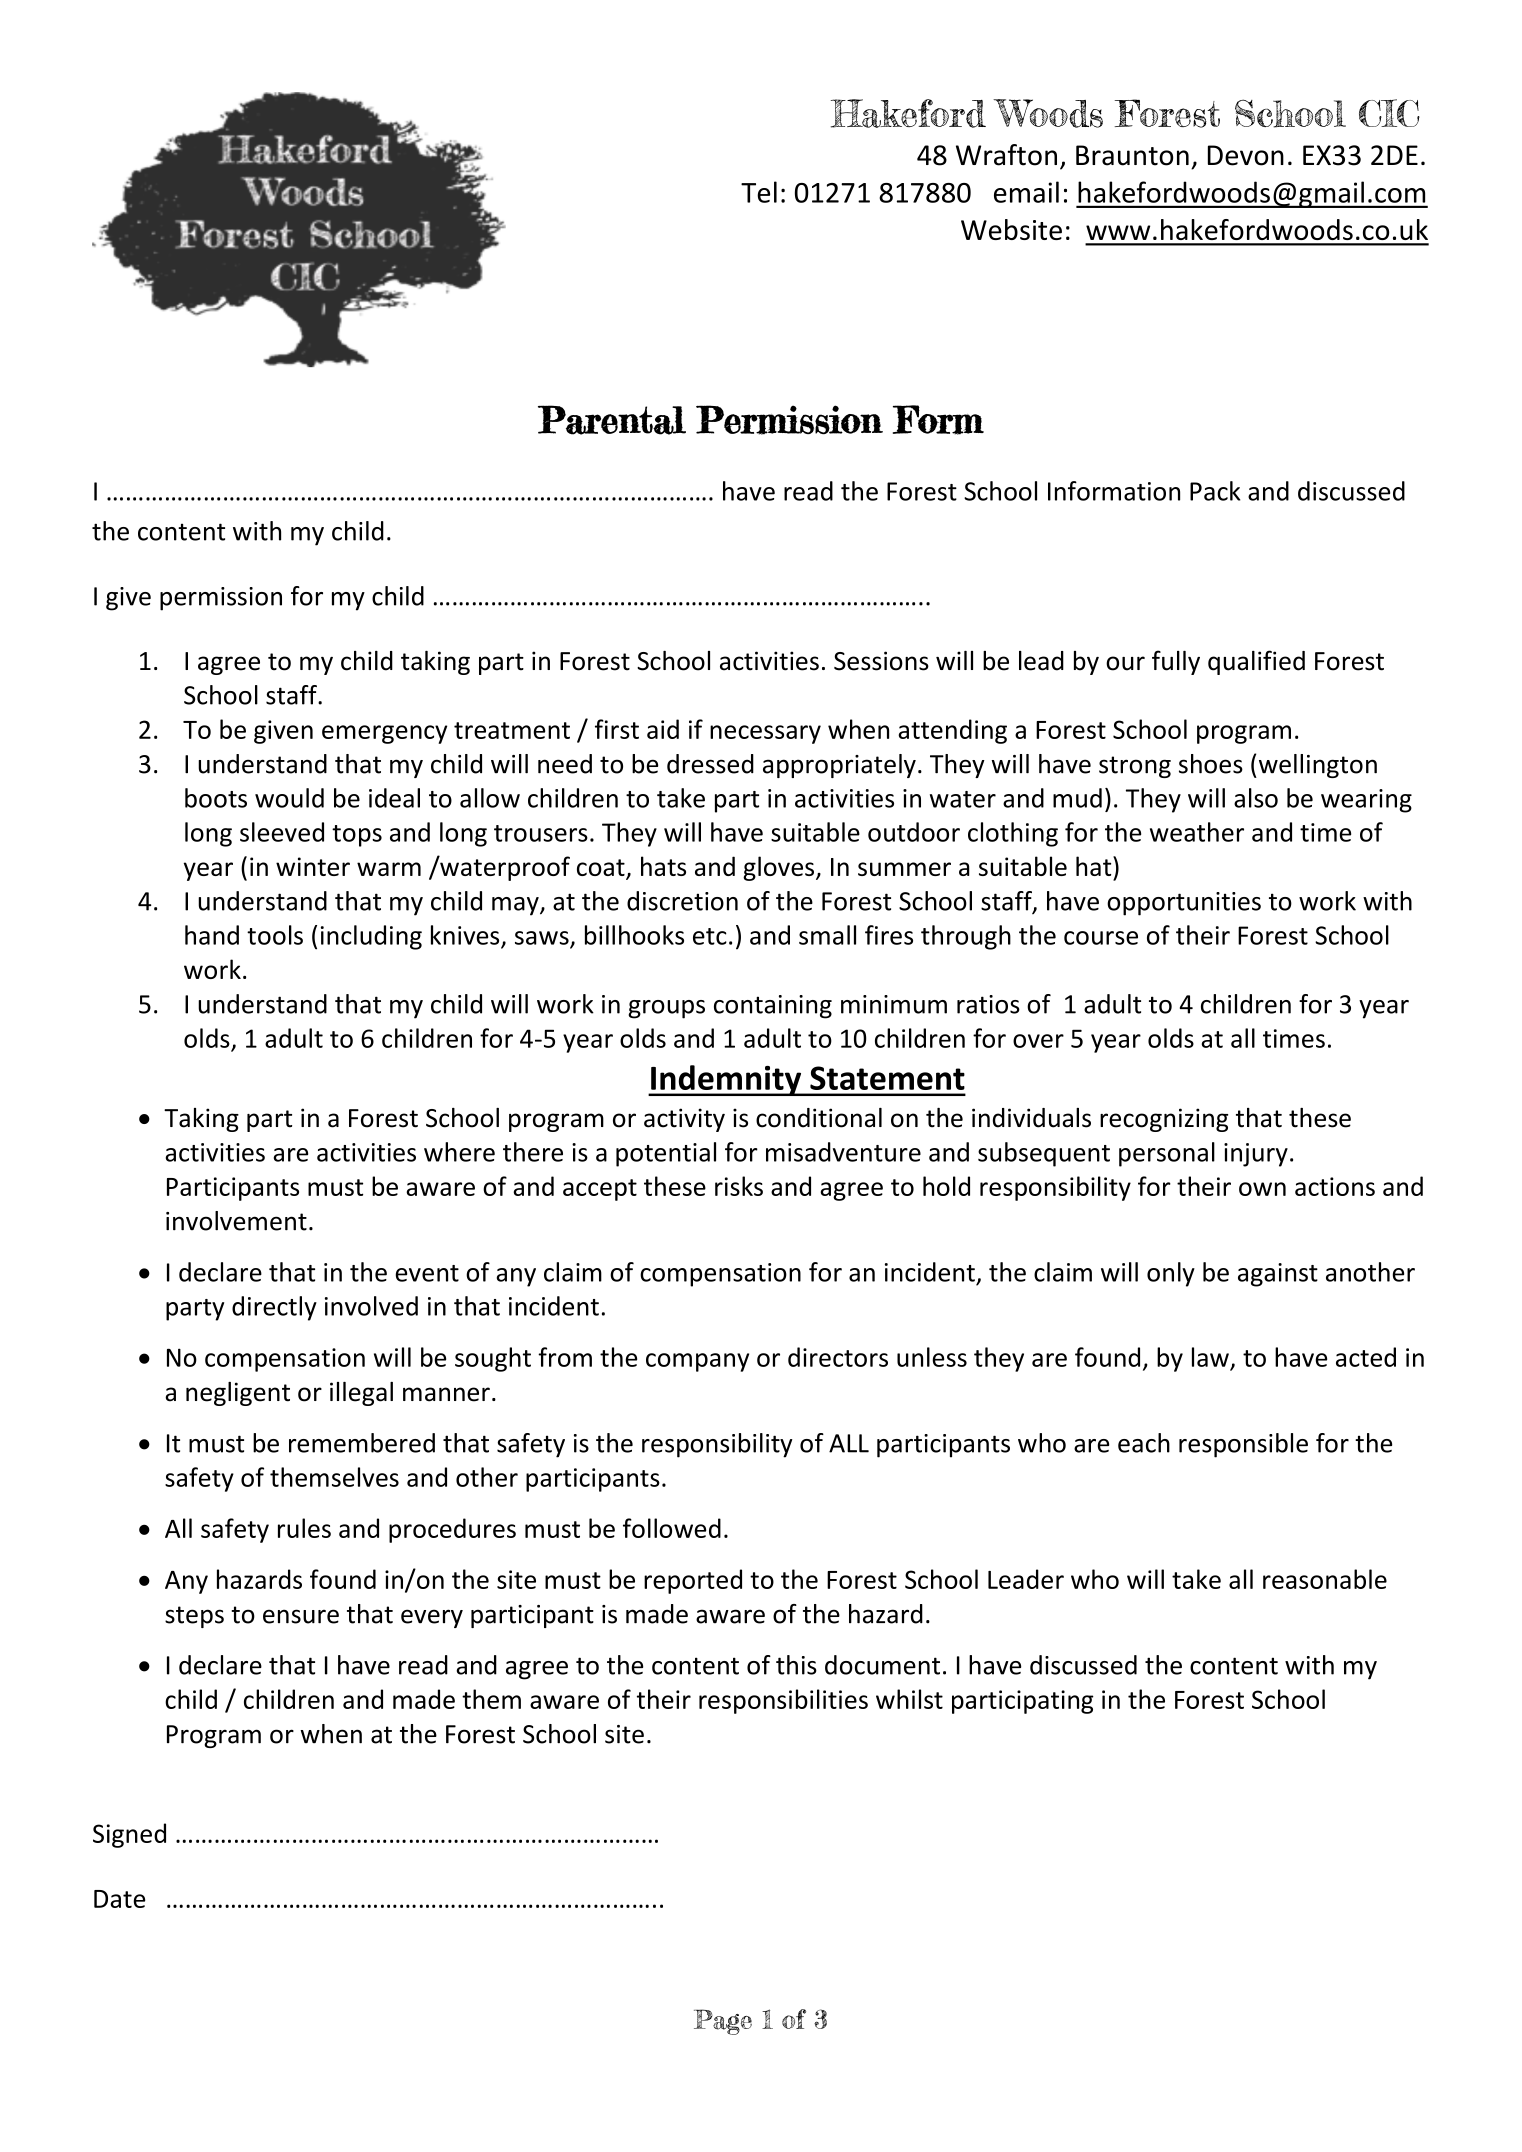 Image resolution: width=1522 pixels, height=2152 pixels. Describe the element at coordinates (612, 420) in the image. I see `Parental` at that location.
